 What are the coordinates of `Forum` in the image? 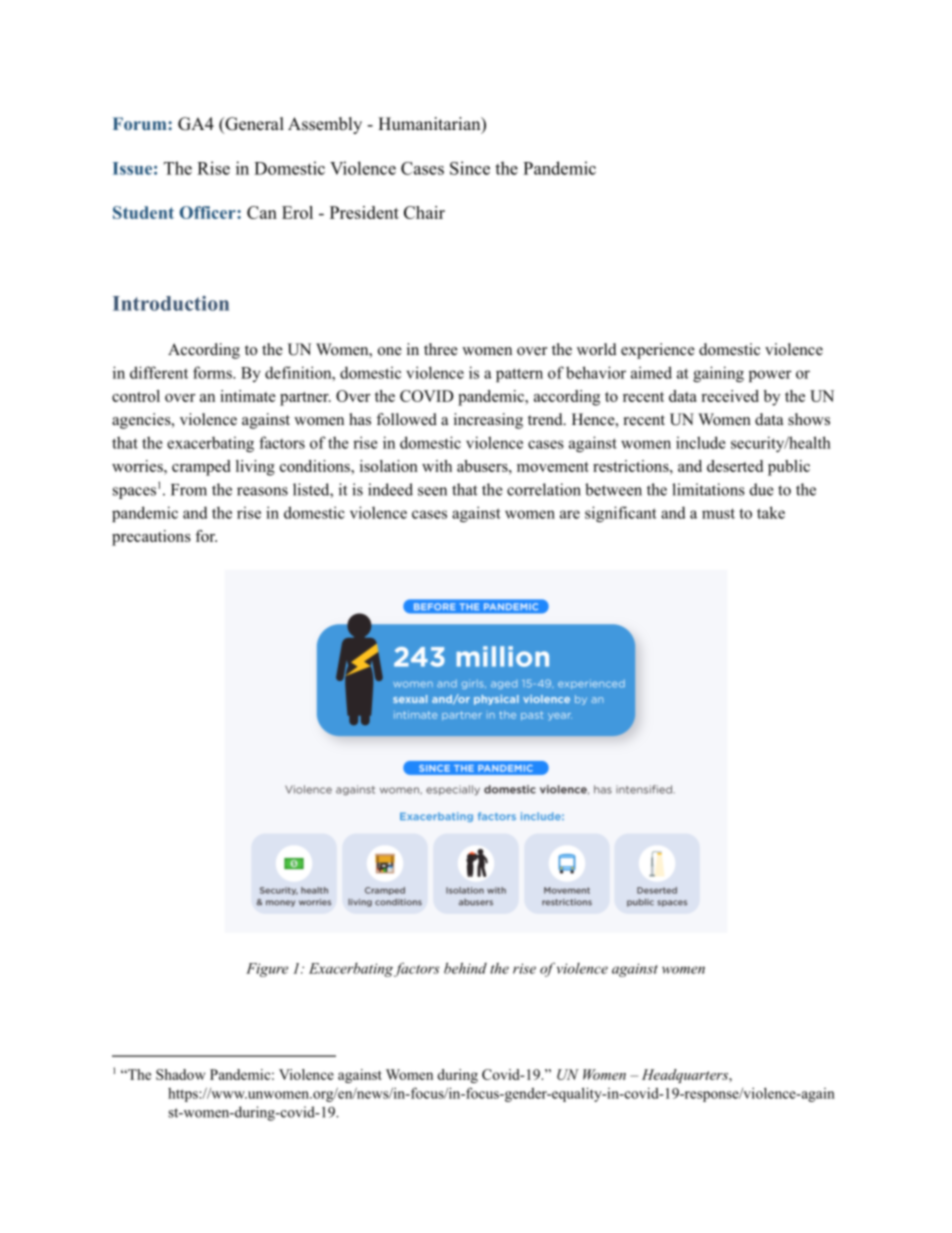 It's located at (141, 123).
